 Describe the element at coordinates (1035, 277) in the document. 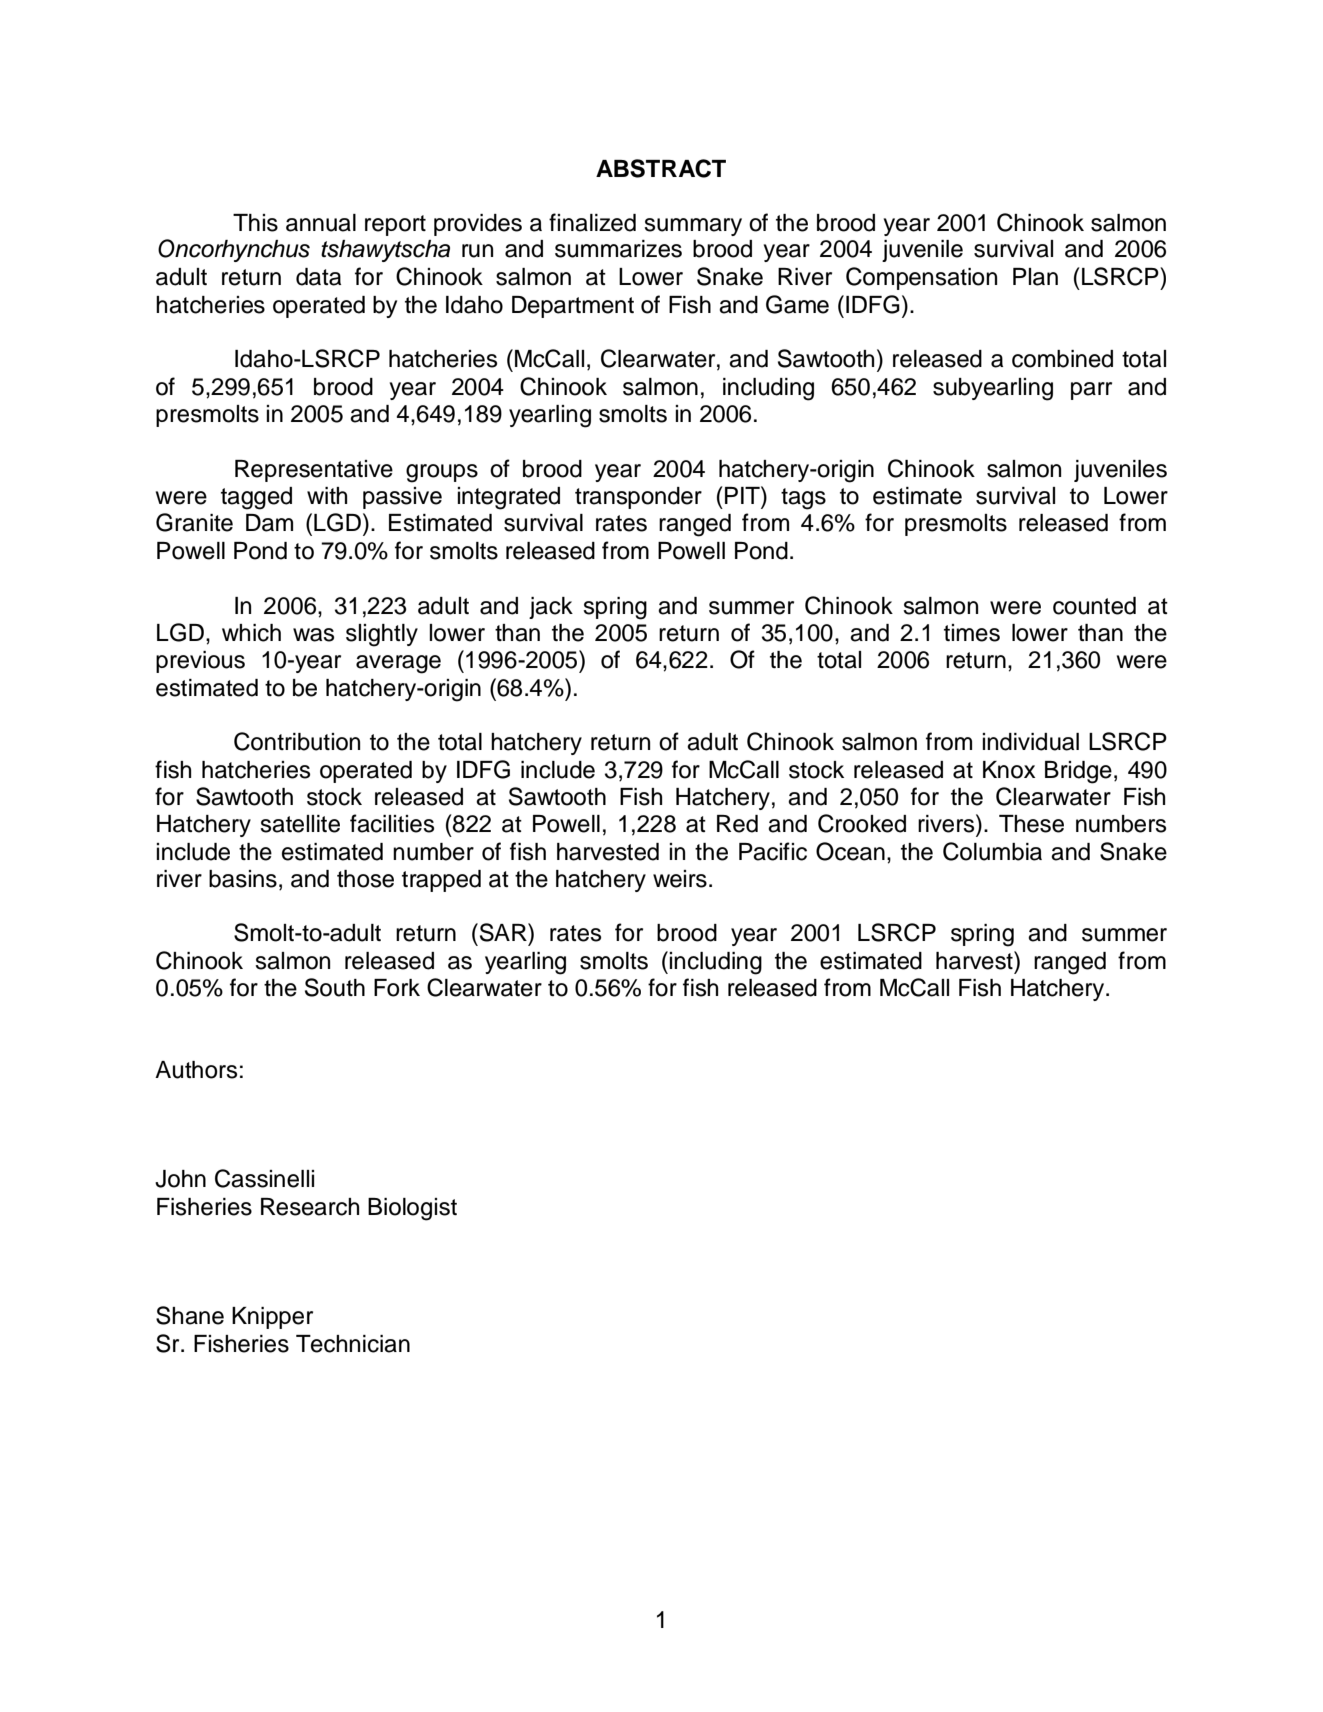

I see `Plan` at that location.
